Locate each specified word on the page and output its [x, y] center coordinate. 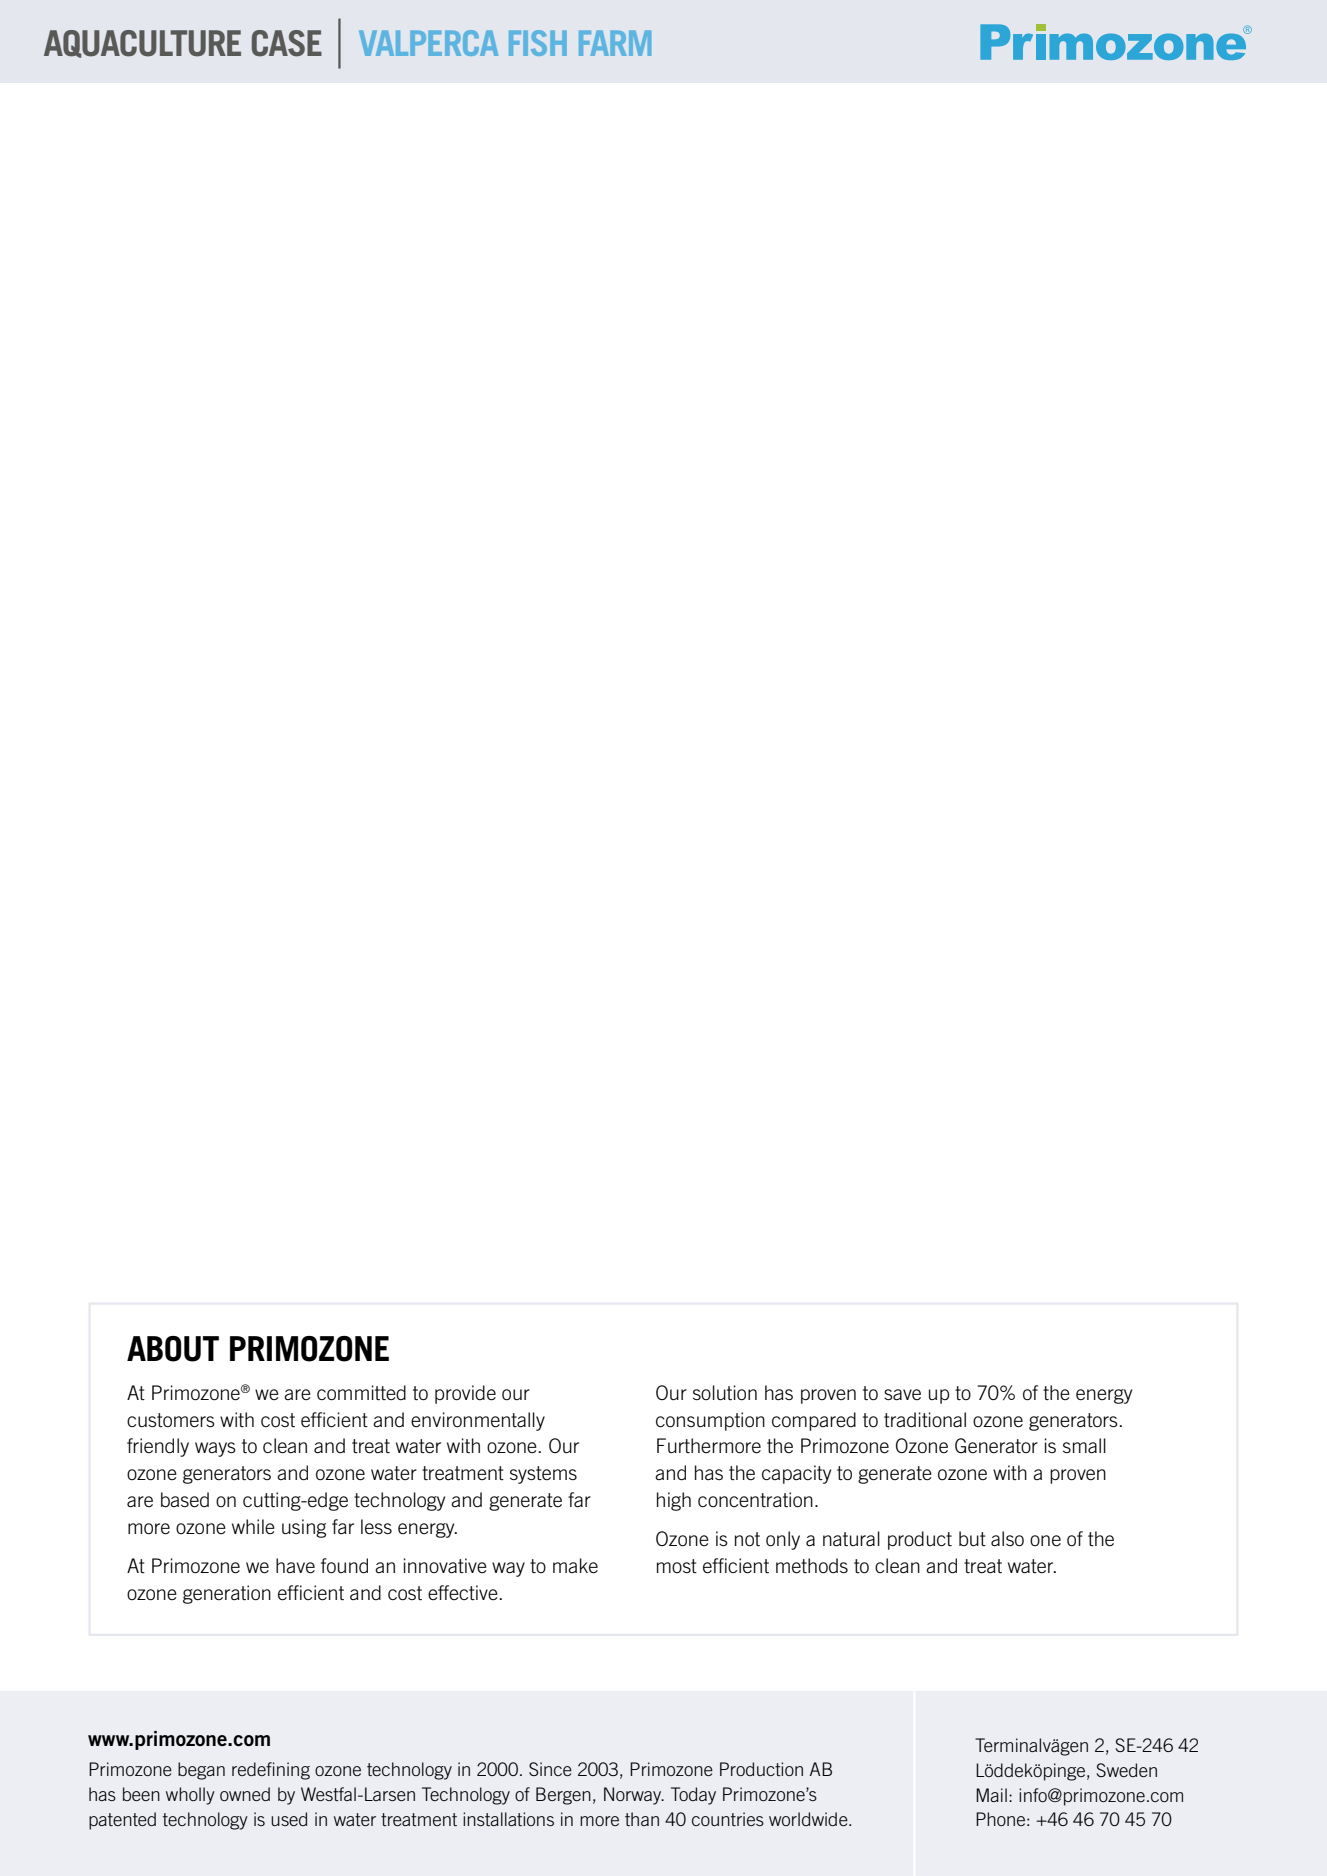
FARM [615, 43]
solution [725, 1393]
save [902, 1394]
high [674, 1501]
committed [361, 1393]
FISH [538, 43]
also [1007, 1538]
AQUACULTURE [142, 44]
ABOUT [173, 1349]
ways [215, 1449]
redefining [271, 1771]
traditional [925, 1420]
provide [465, 1394]
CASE [287, 43]
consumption [710, 1421]
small [1084, 1445]
